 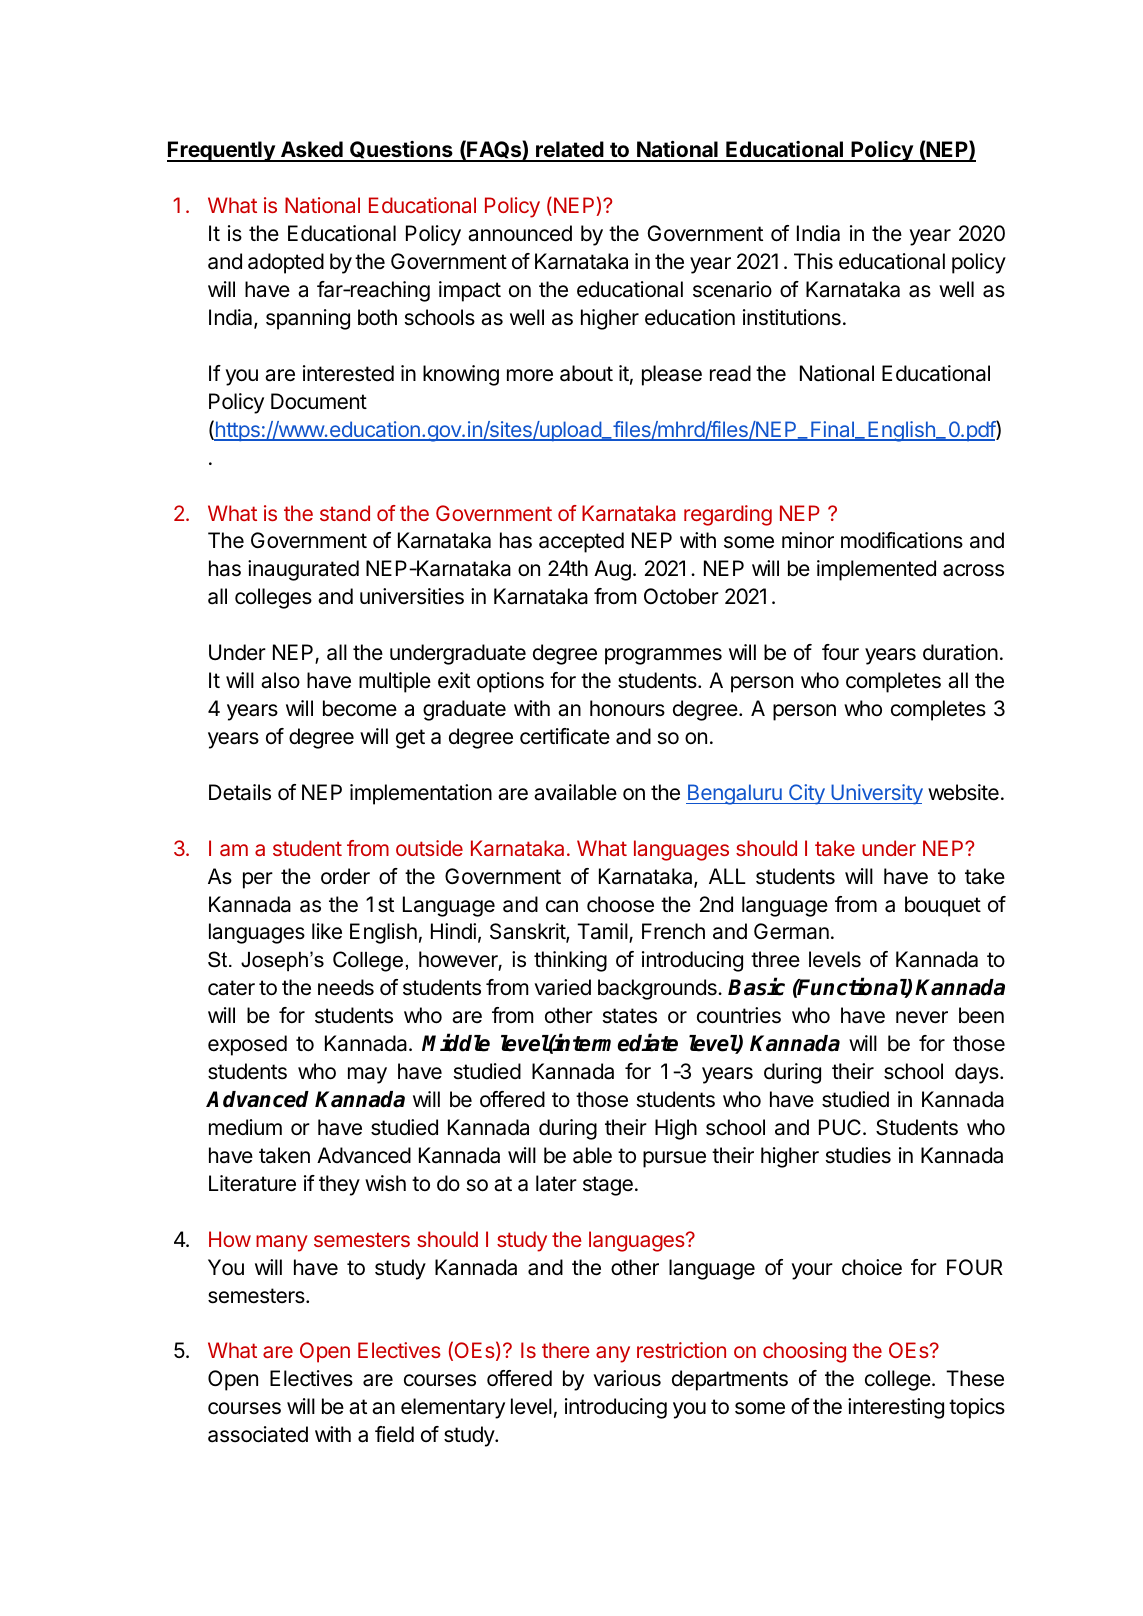 I want to click on may, so click(x=367, y=1075).
